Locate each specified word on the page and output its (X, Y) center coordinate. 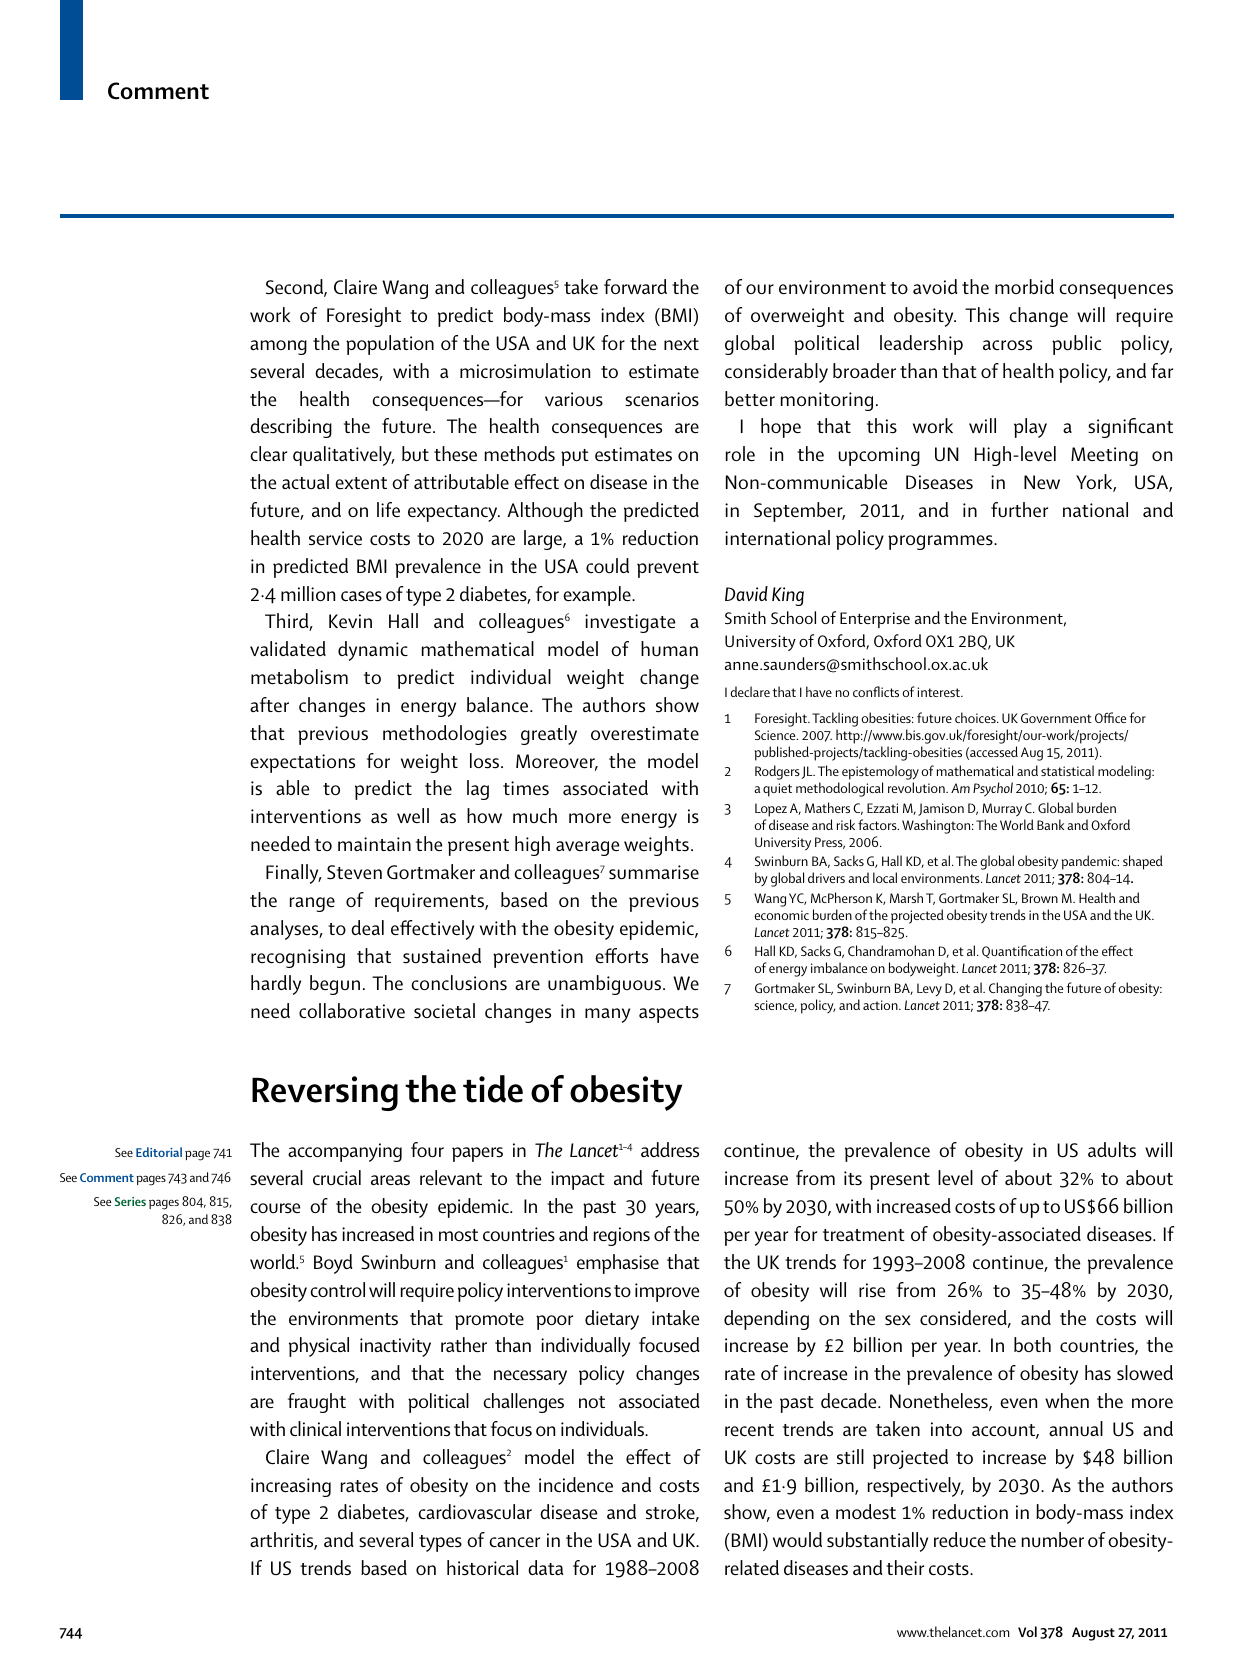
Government (1056, 718)
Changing (1015, 991)
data (545, 1567)
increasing (291, 1487)
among (278, 347)
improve (667, 1292)
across (1007, 345)
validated (288, 649)
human (669, 649)
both (1032, 1344)
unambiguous (606, 985)
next (681, 344)
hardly (276, 985)
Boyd (333, 1264)
